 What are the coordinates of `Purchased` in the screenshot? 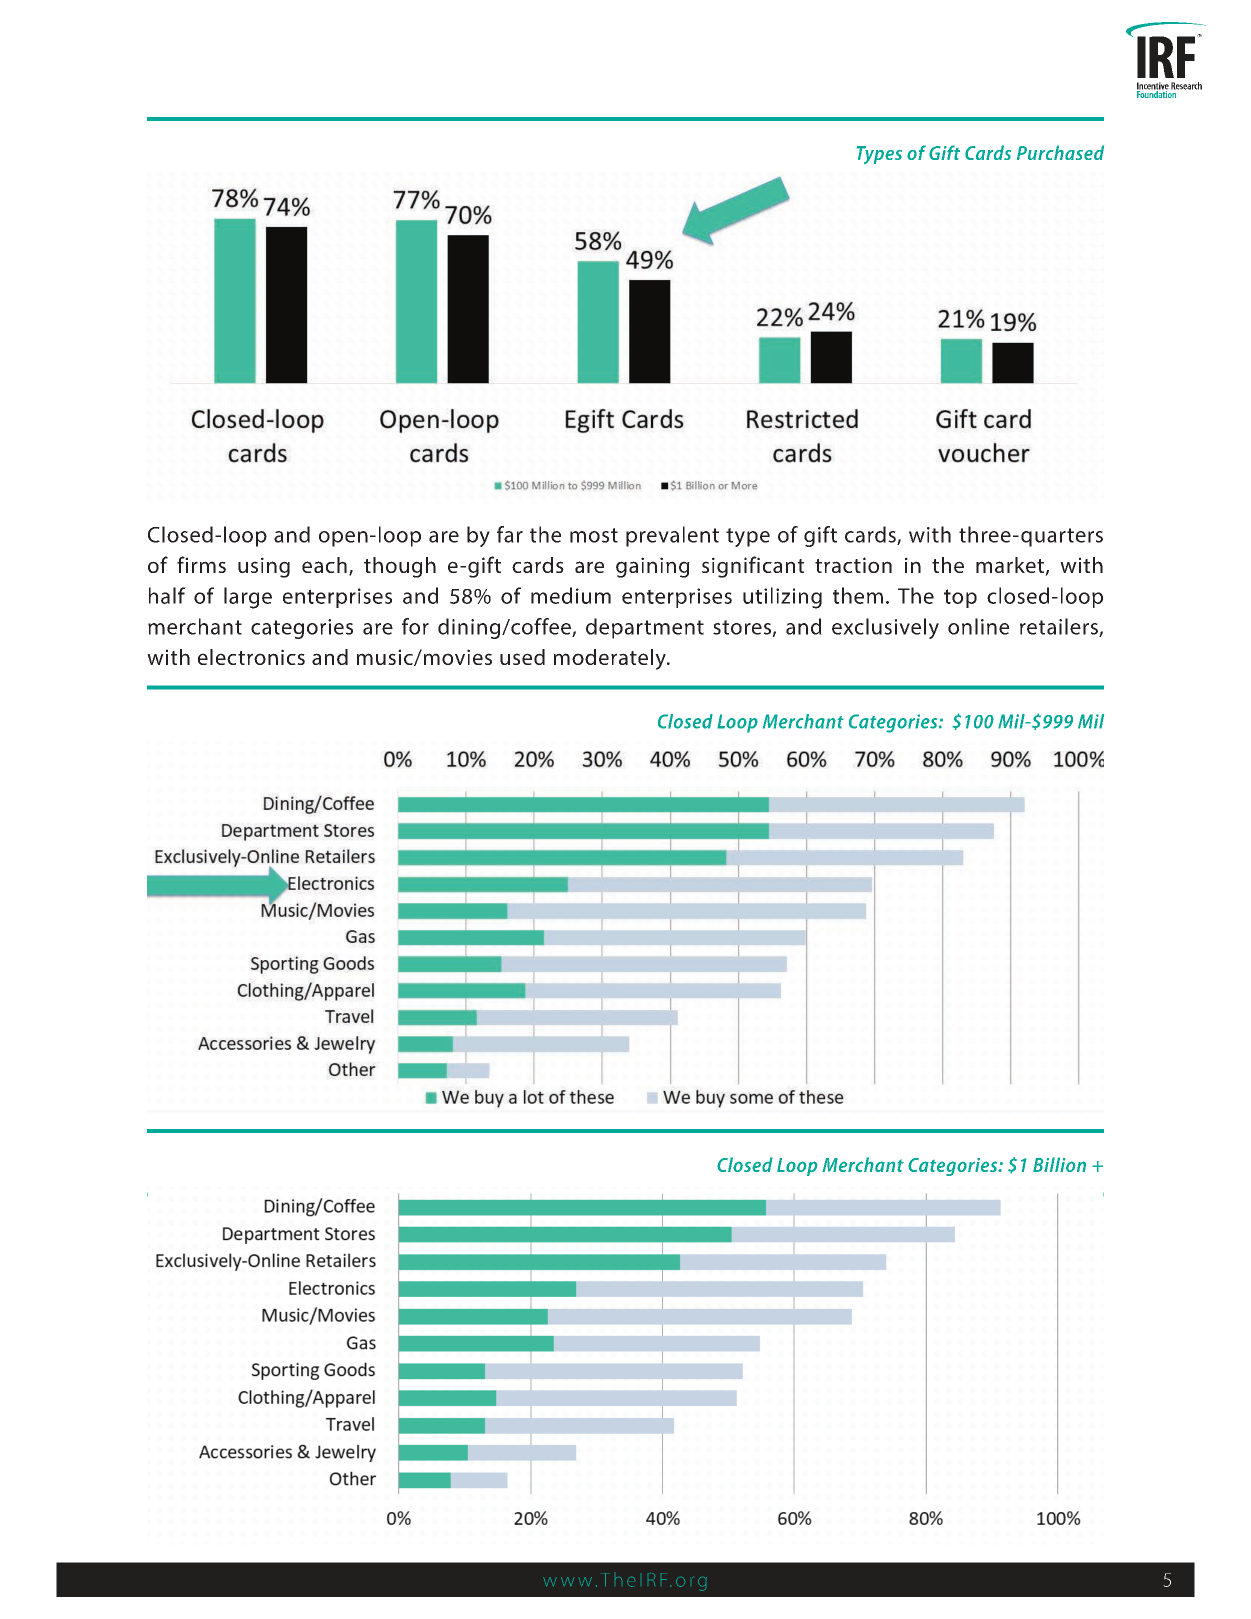 It's located at (1060, 152).
